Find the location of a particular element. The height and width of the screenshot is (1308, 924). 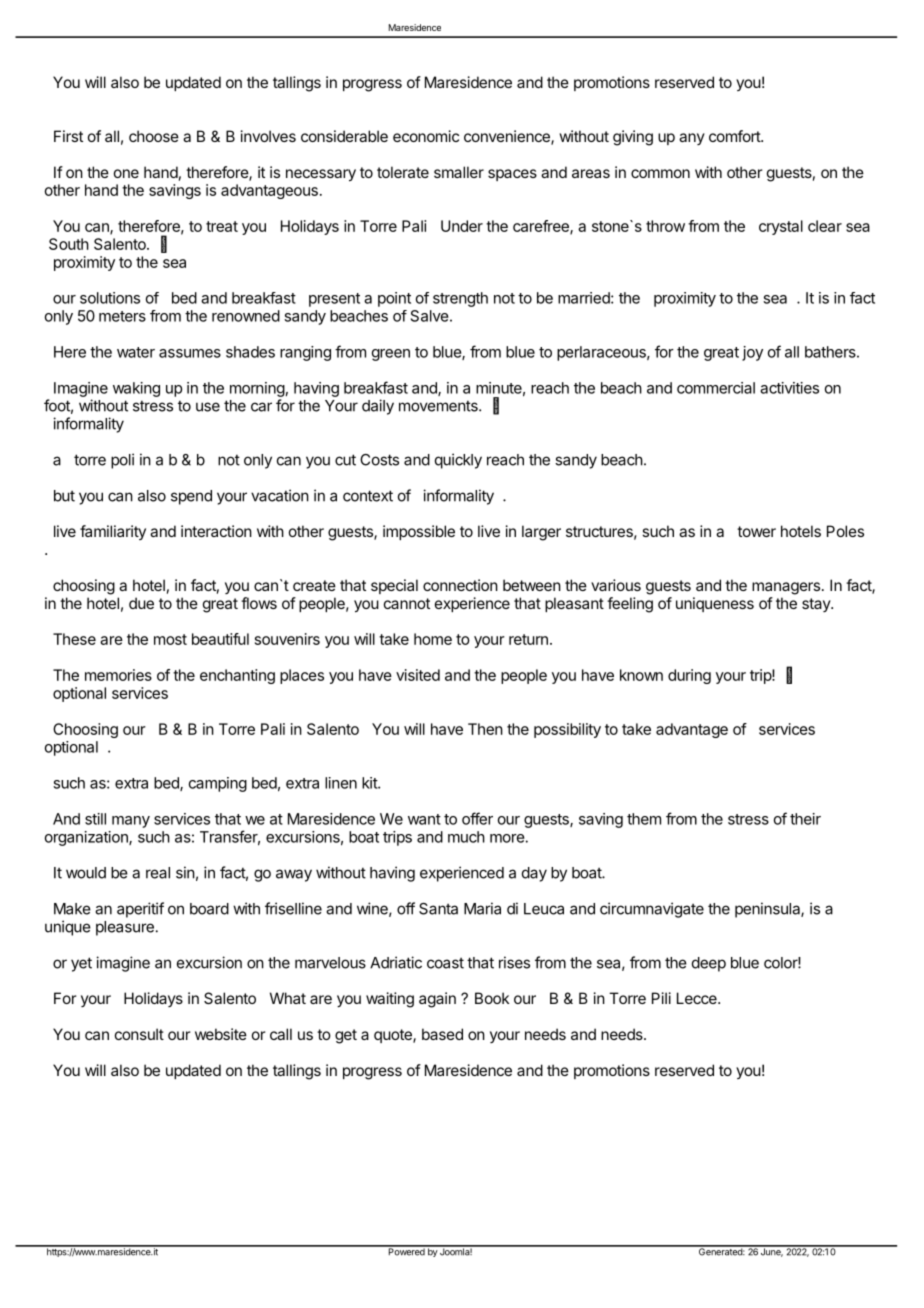

pleasure is located at coordinates (125, 928).
